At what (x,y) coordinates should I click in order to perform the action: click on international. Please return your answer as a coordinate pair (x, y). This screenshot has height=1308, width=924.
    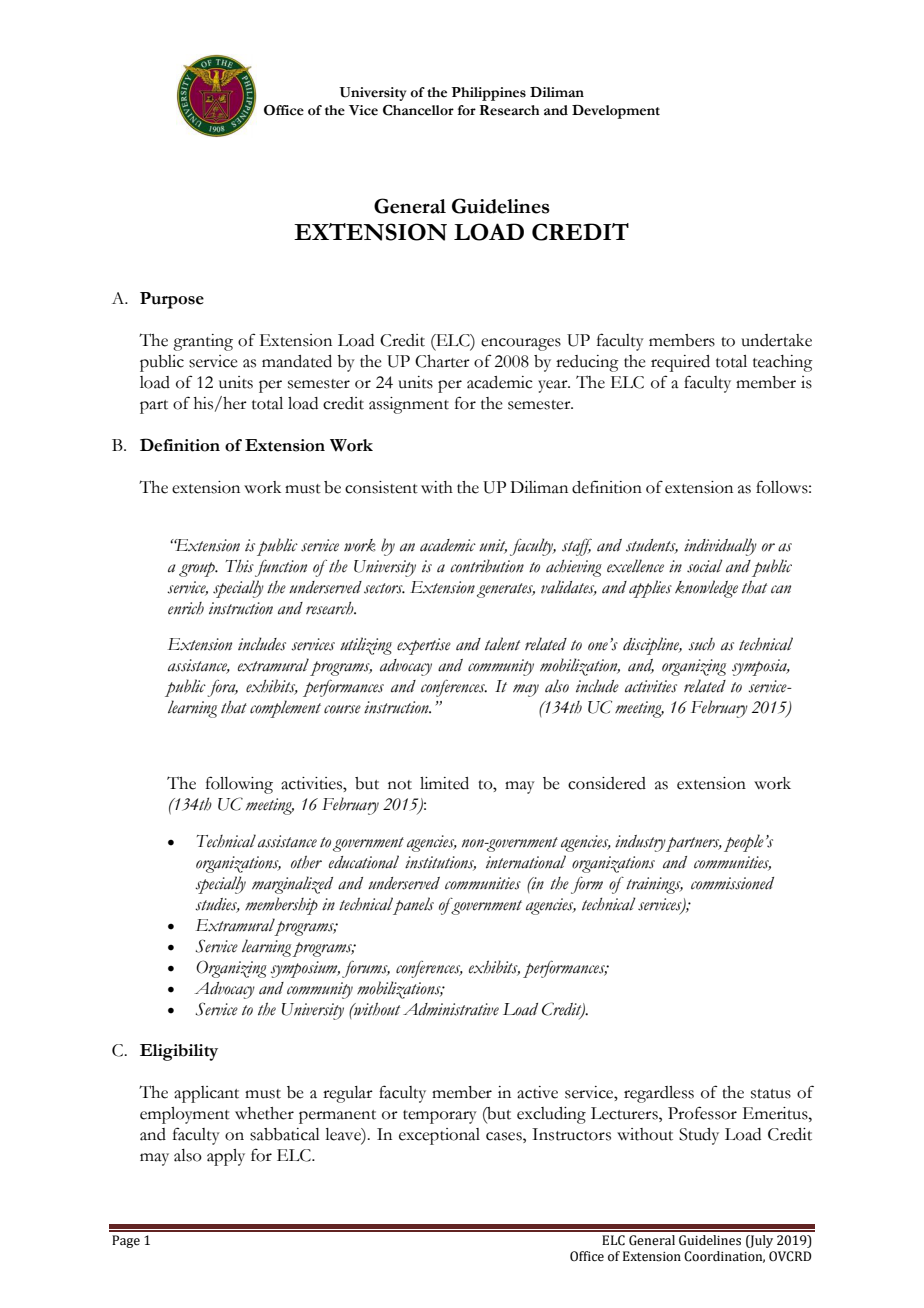
    Looking at the image, I should click on (526, 862).
